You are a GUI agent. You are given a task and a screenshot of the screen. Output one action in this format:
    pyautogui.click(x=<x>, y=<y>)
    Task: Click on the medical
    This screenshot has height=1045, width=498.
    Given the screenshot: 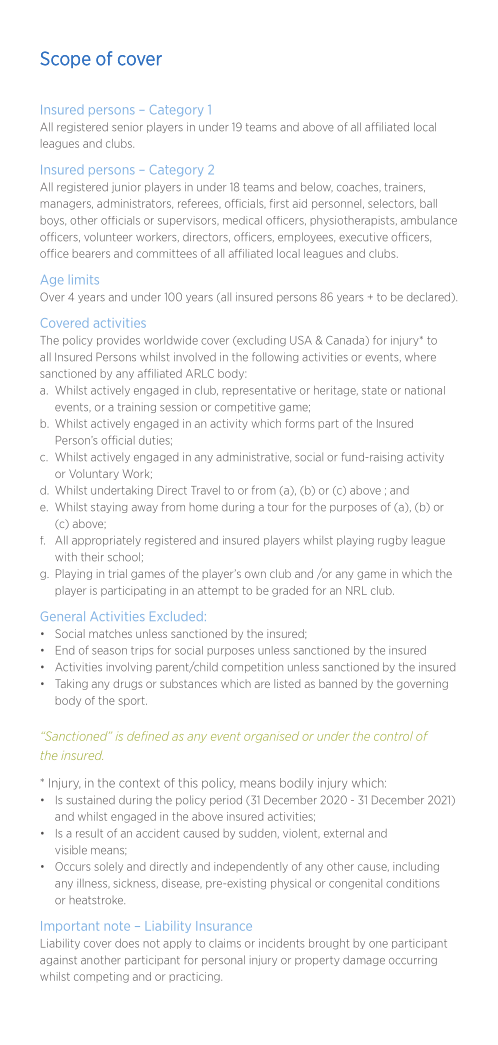 What is the action you would take?
    pyautogui.click(x=242, y=220)
